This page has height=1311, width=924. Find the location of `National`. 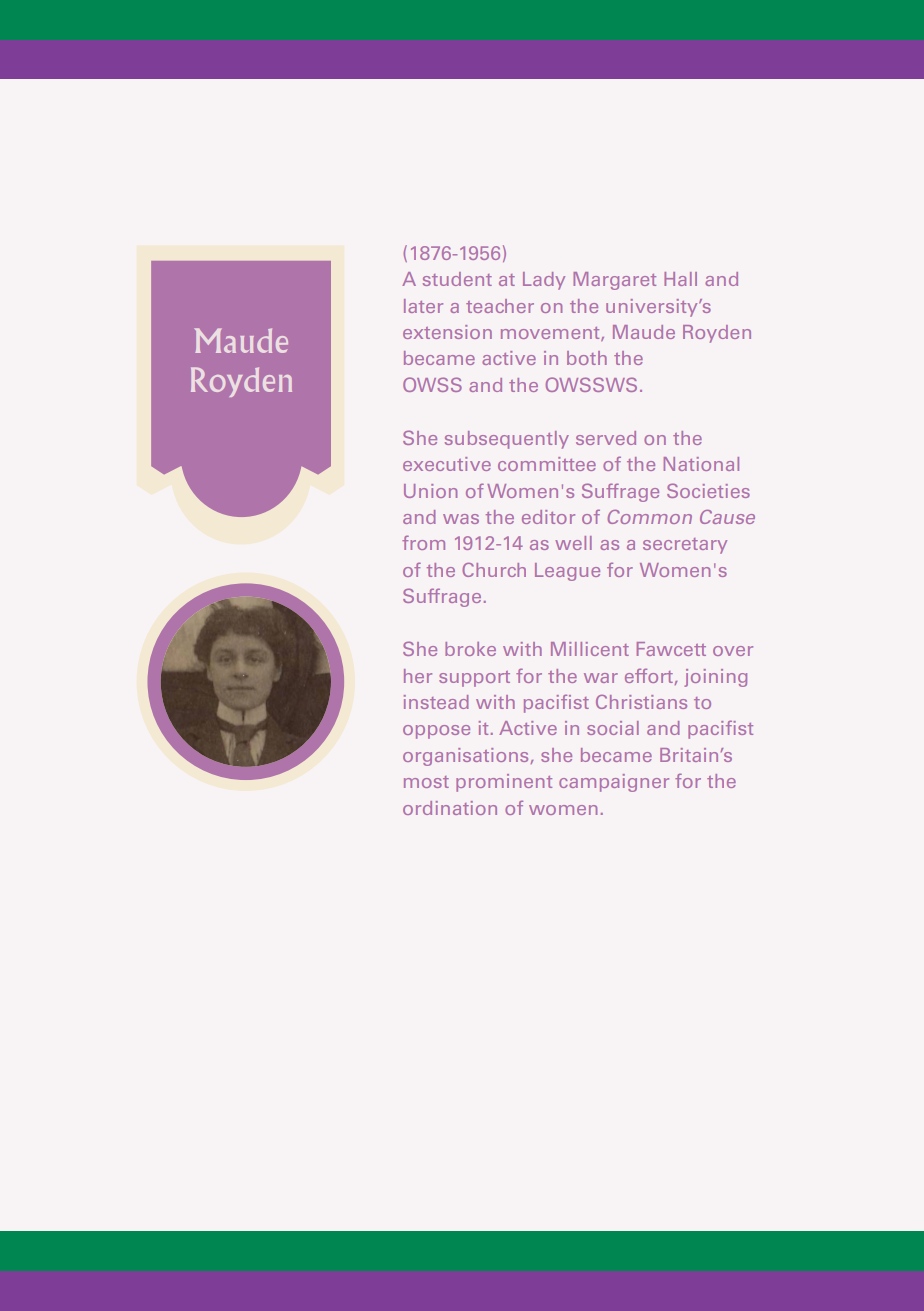

National is located at coordinates (701, 464).
